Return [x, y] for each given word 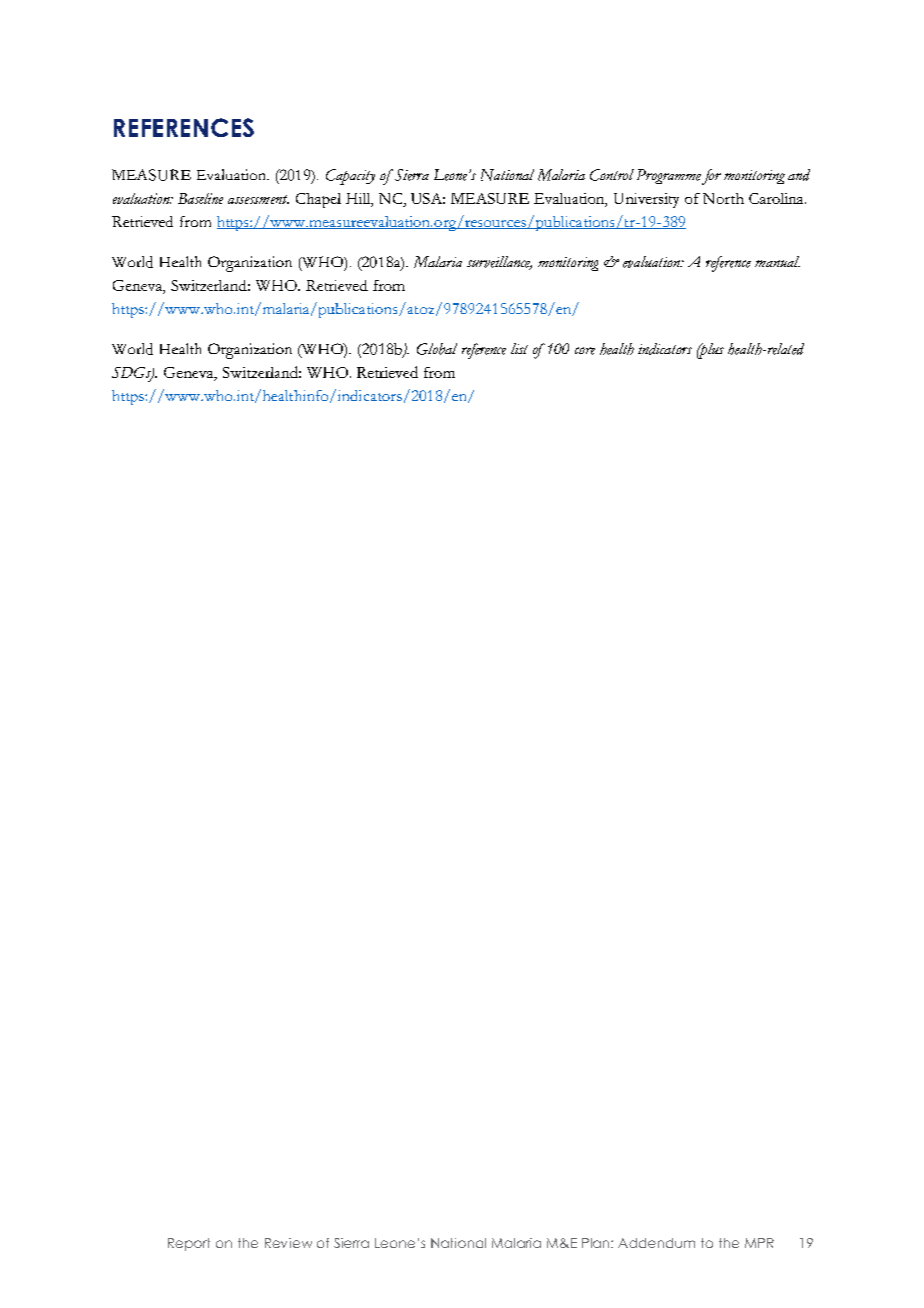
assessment [258, 199]
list [519, 348]
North [723, 198]
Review [288, 1243]
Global [437, 349]
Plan [597, 1243]
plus [710, 351]
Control [612, 175]
